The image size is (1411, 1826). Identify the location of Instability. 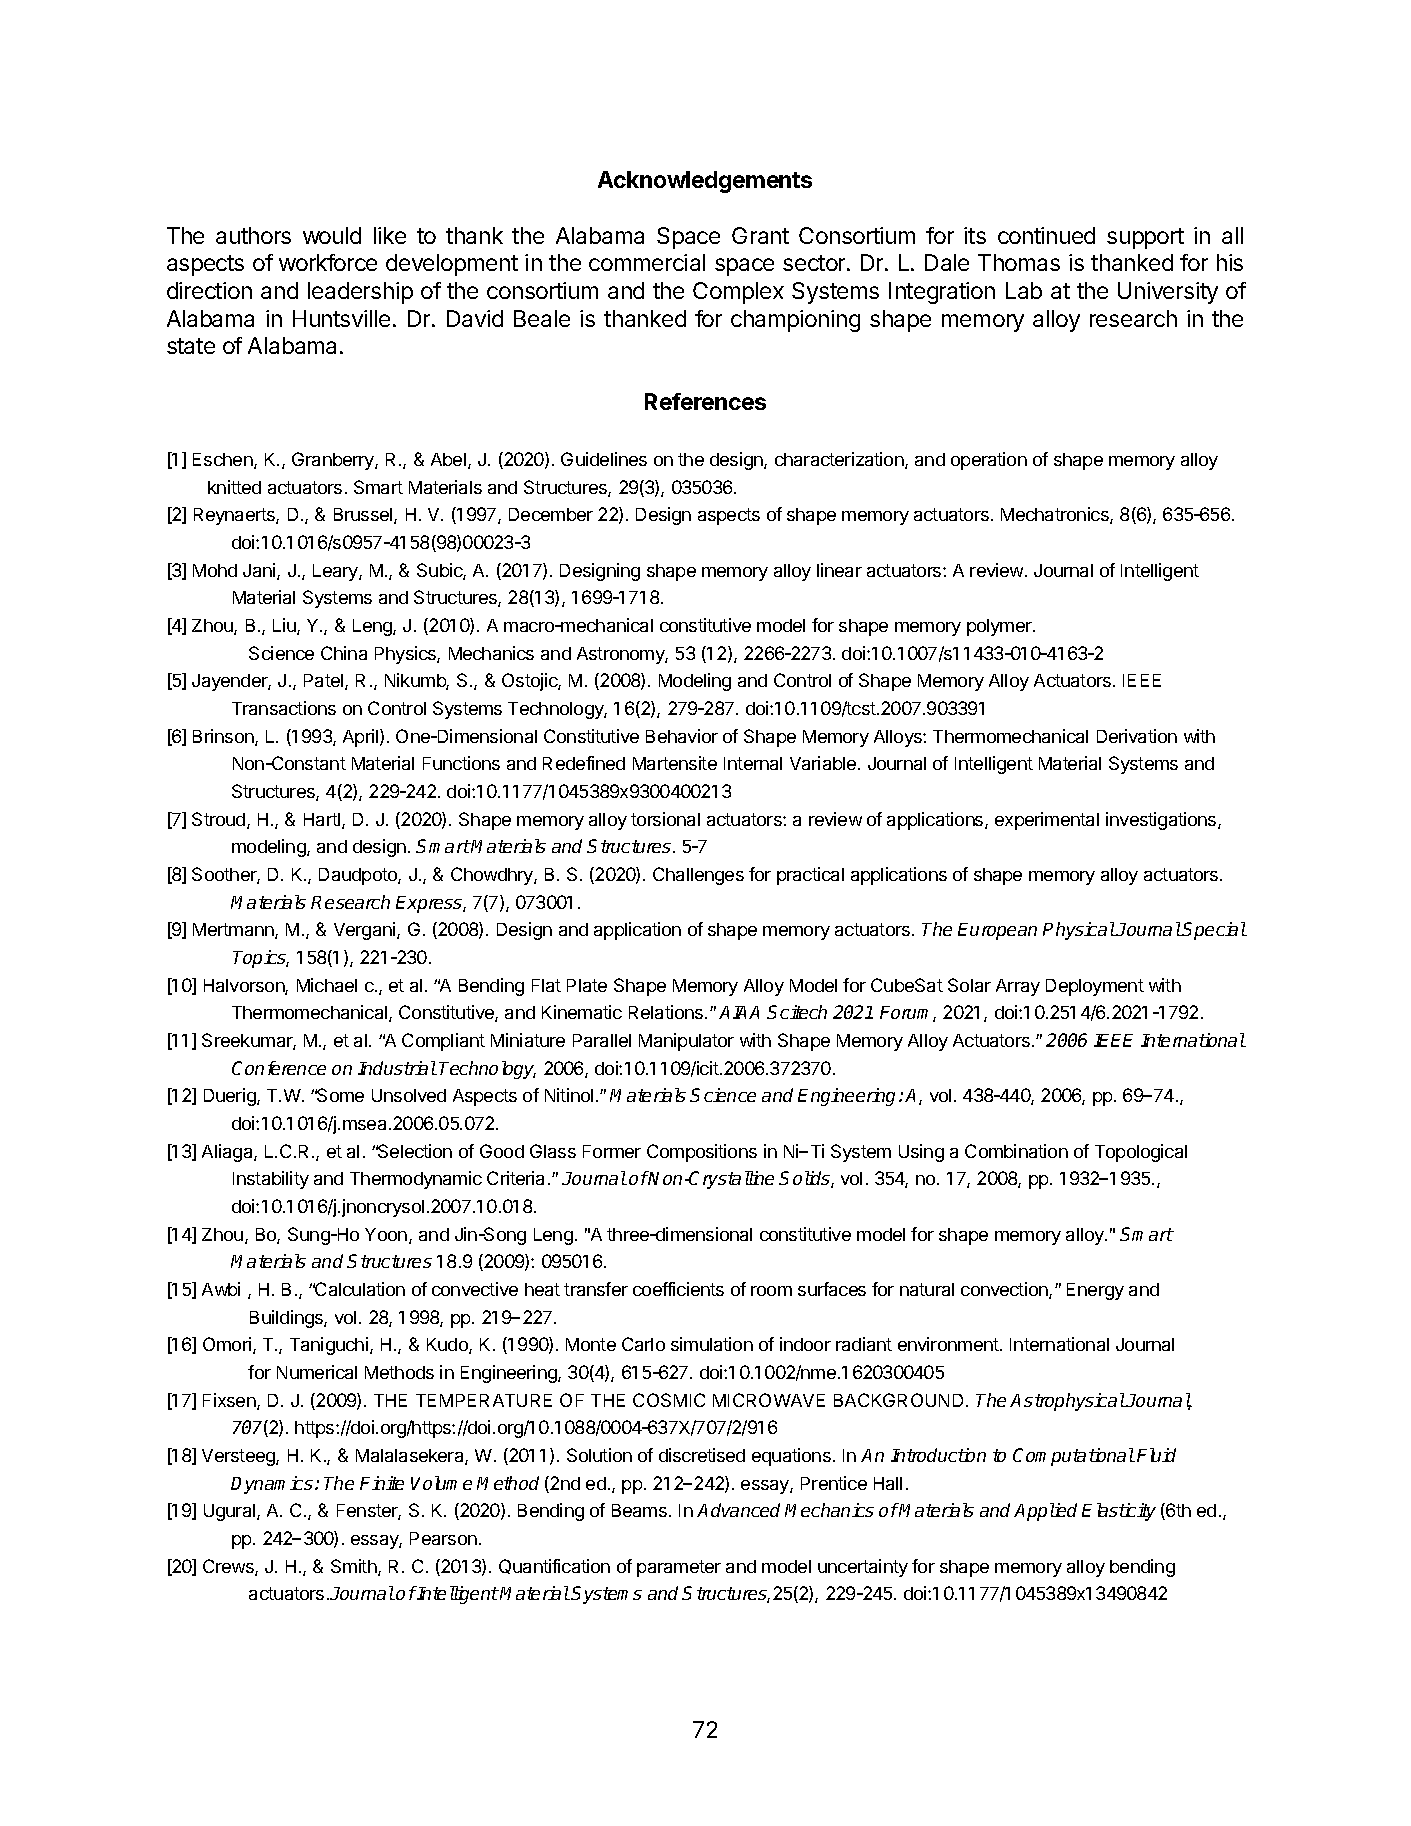
(271, 1180).
